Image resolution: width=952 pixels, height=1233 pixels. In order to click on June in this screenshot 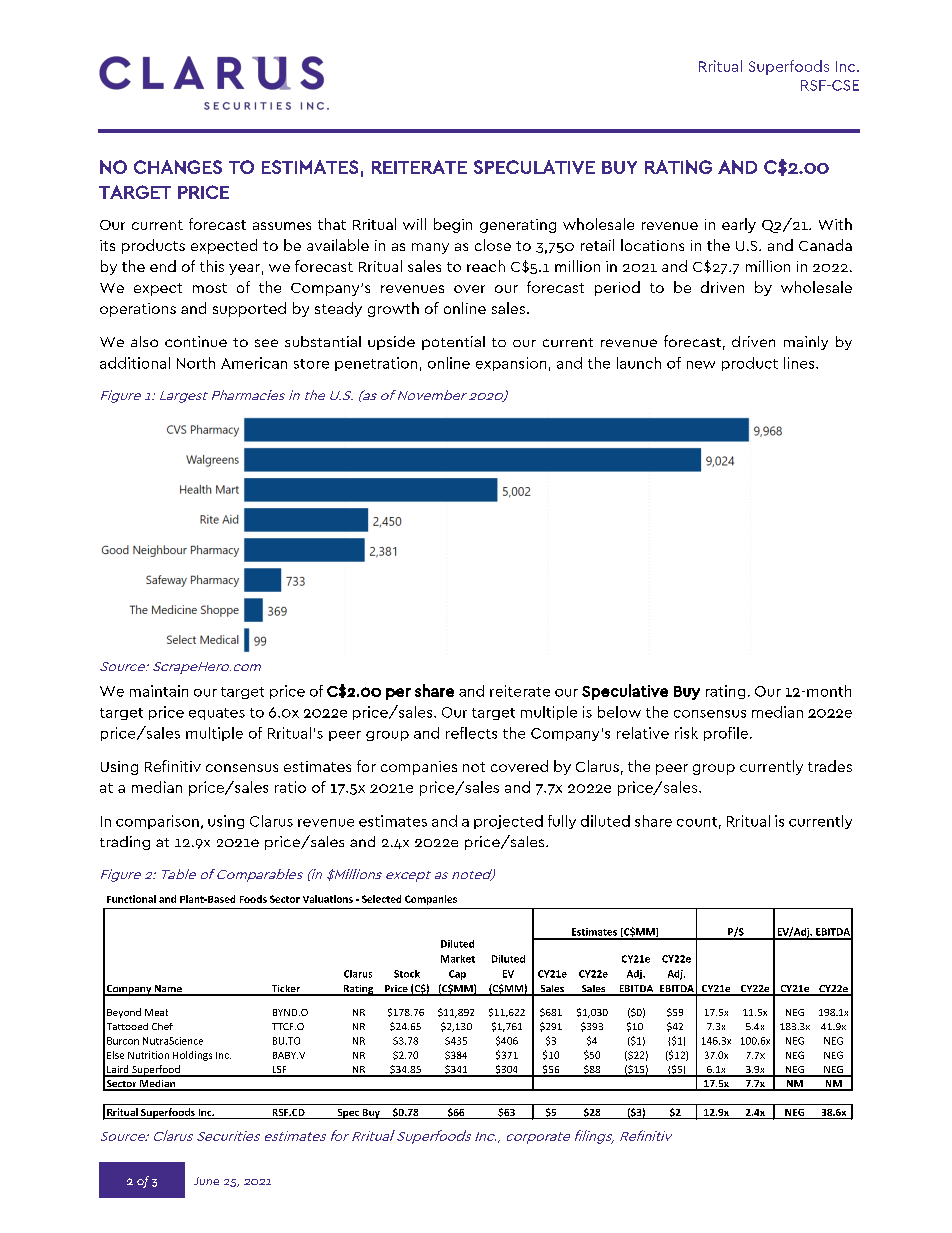, I will do `click(206, 1181)`.
